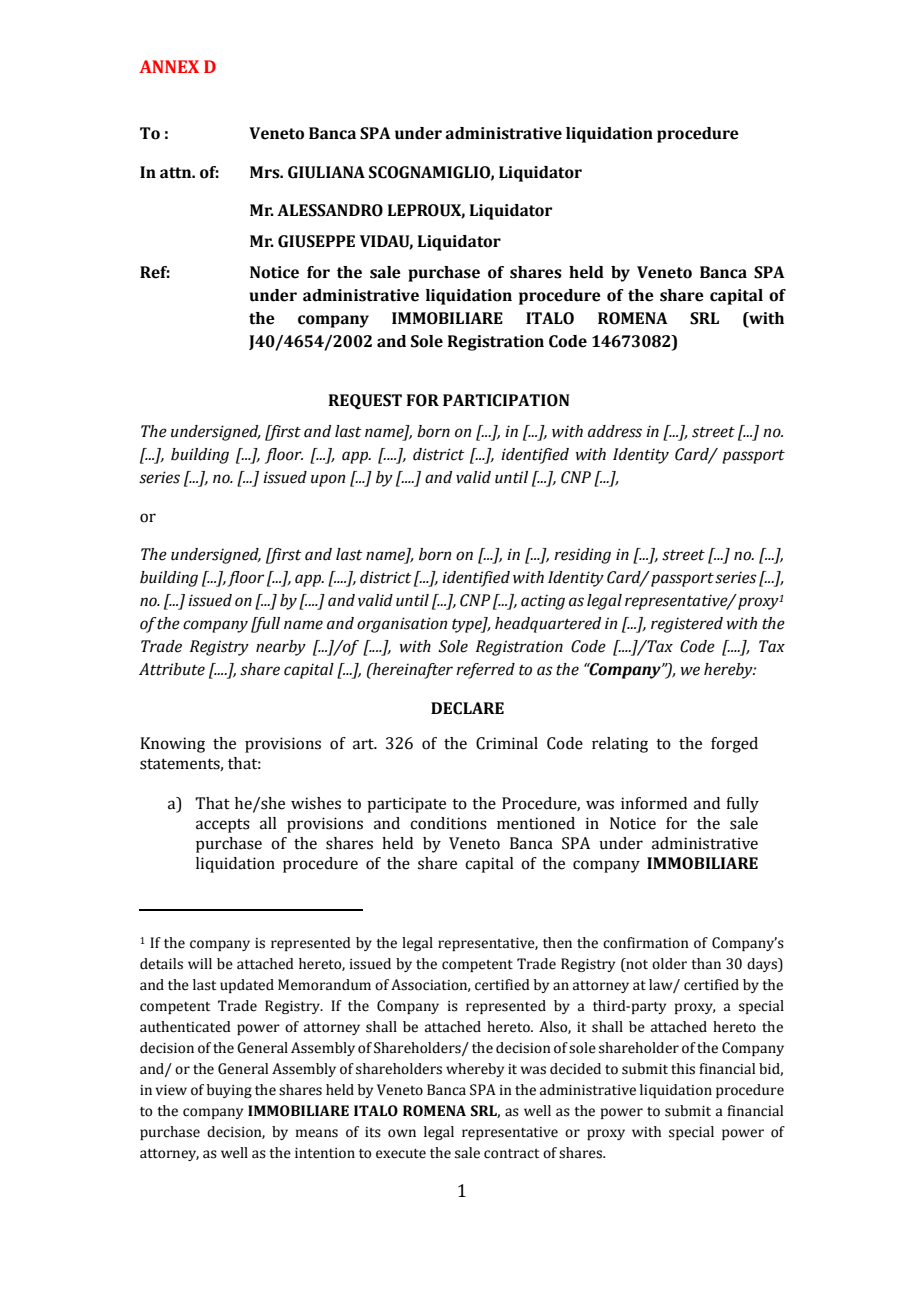 This document has height=1308, width=924. What do you see at coordinates (402, 625) in the document?
I see `organisation` at bounding box center [402, 625].
